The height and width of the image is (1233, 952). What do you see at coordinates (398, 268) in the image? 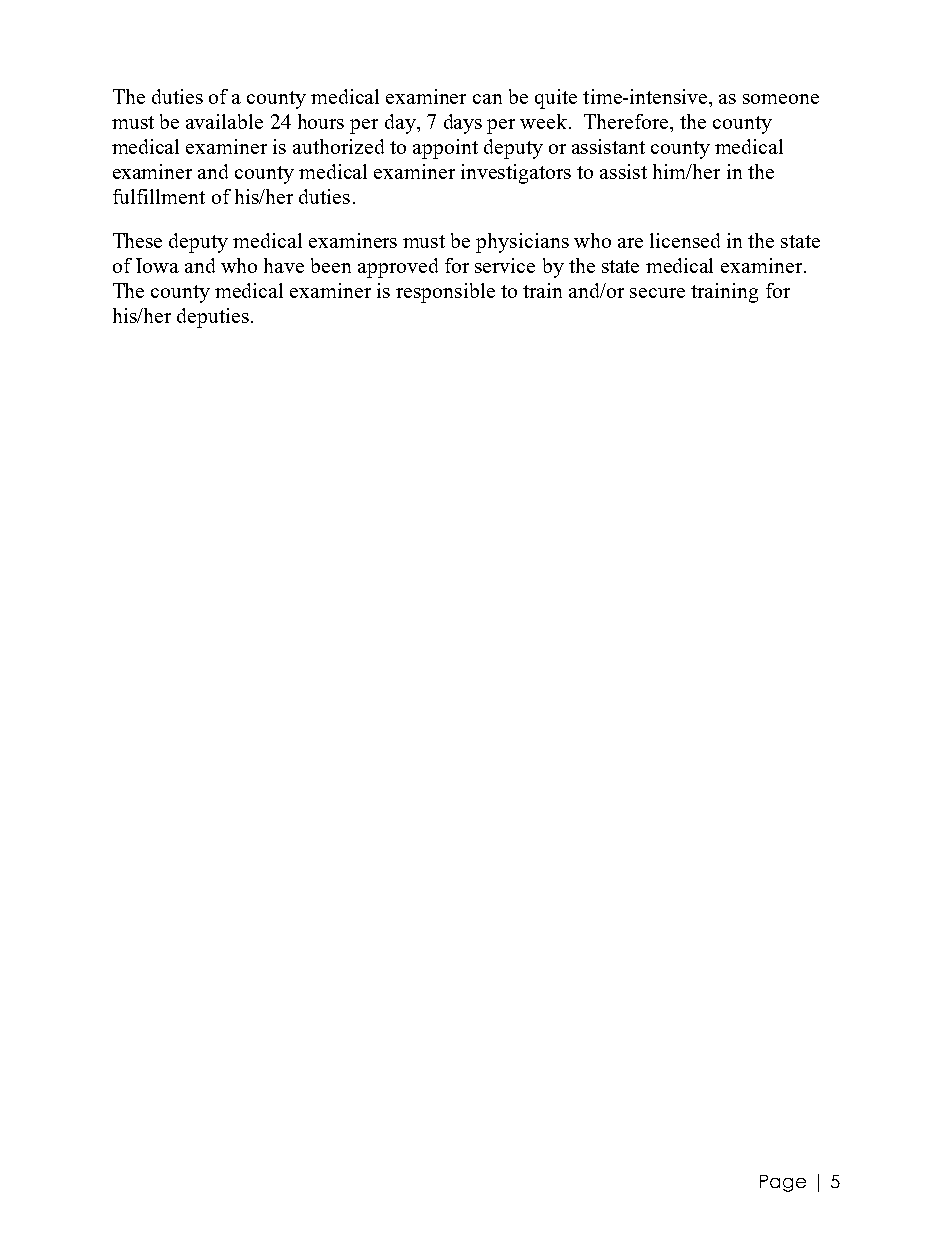
I see `approved` at bounding box center [398, 268].
